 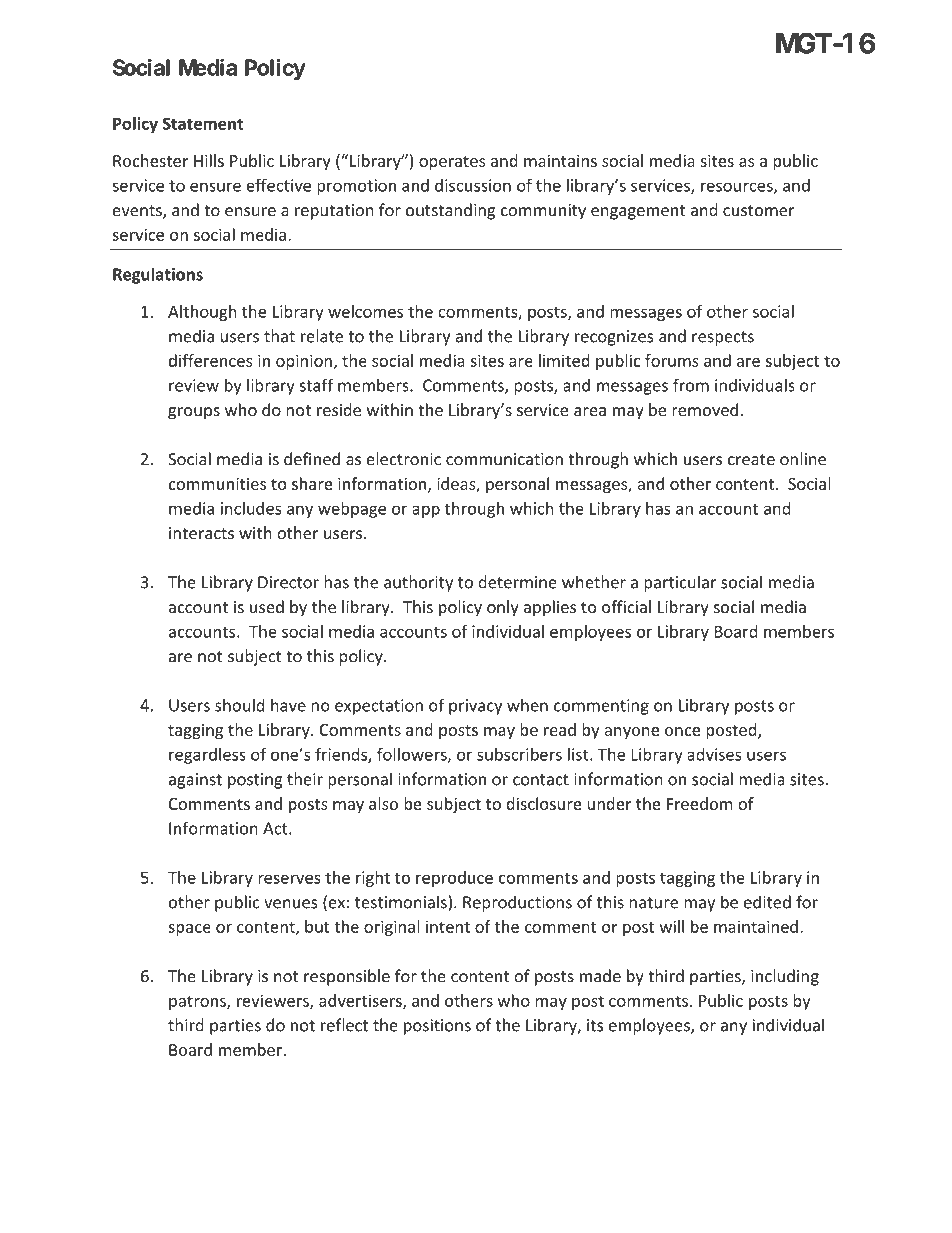 What do you see at coordinates (452, 163) in the screenshot?
I see `operates` at bounding box center [452, 163].
